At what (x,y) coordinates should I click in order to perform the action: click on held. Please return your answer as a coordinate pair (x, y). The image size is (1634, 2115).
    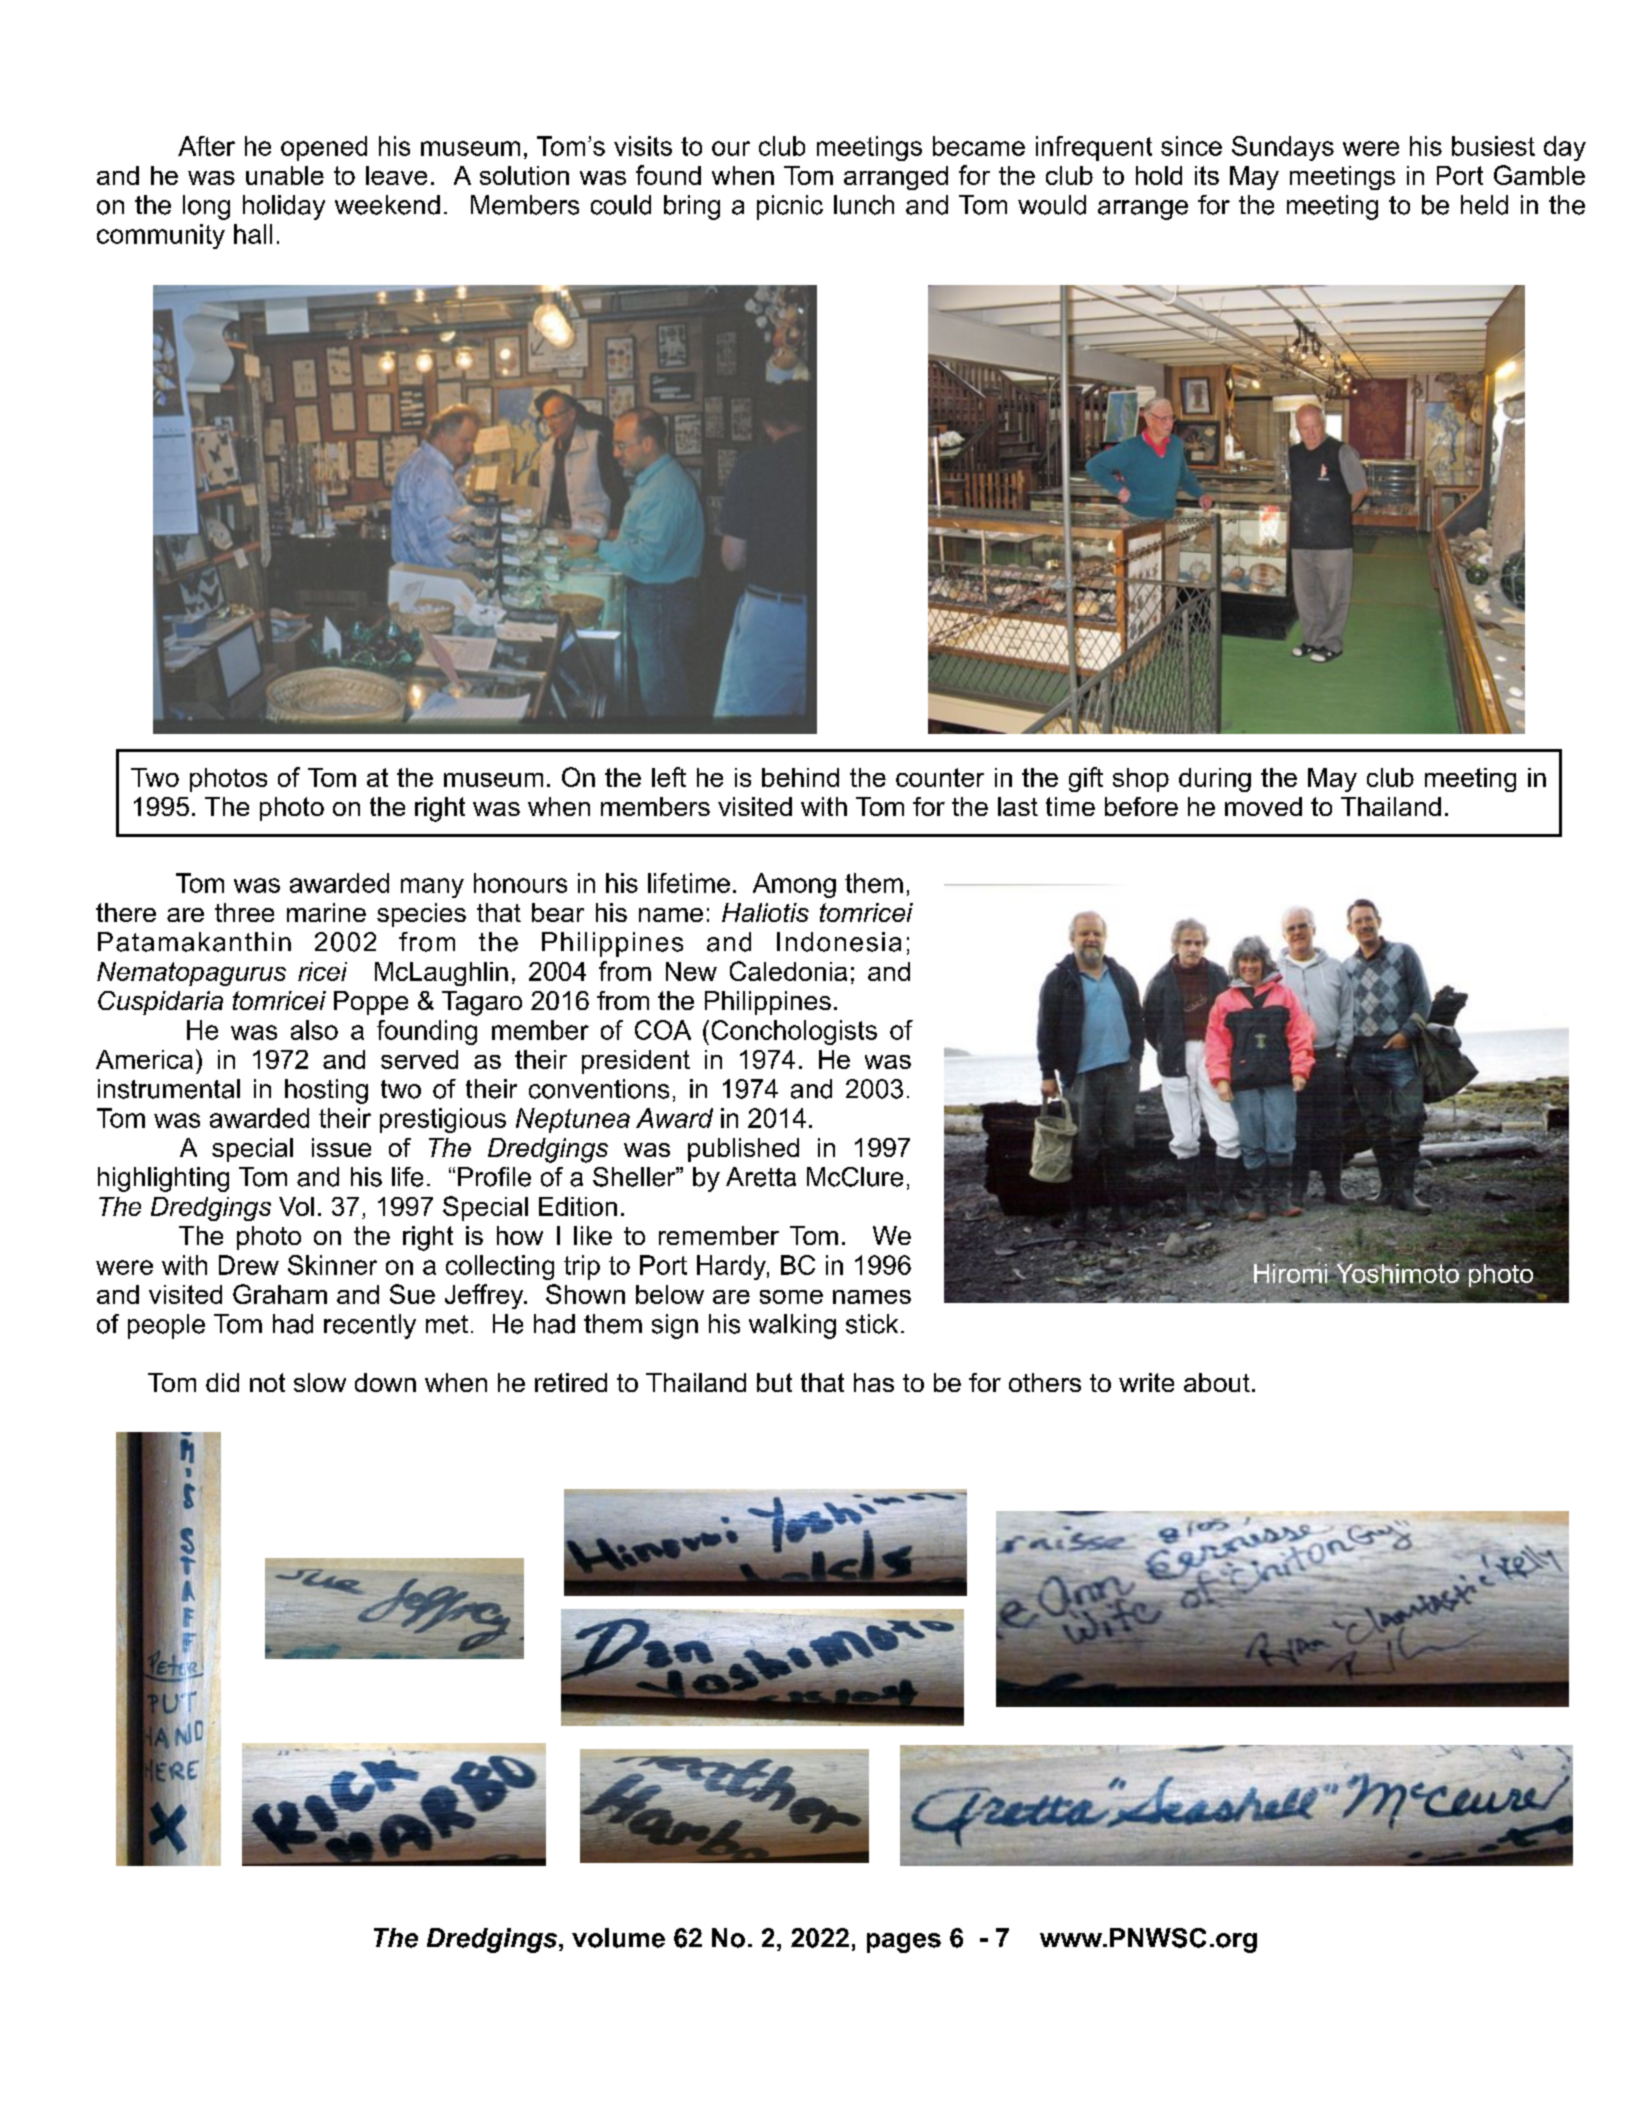
    Looking at the image, I should click on (1484, 205).
